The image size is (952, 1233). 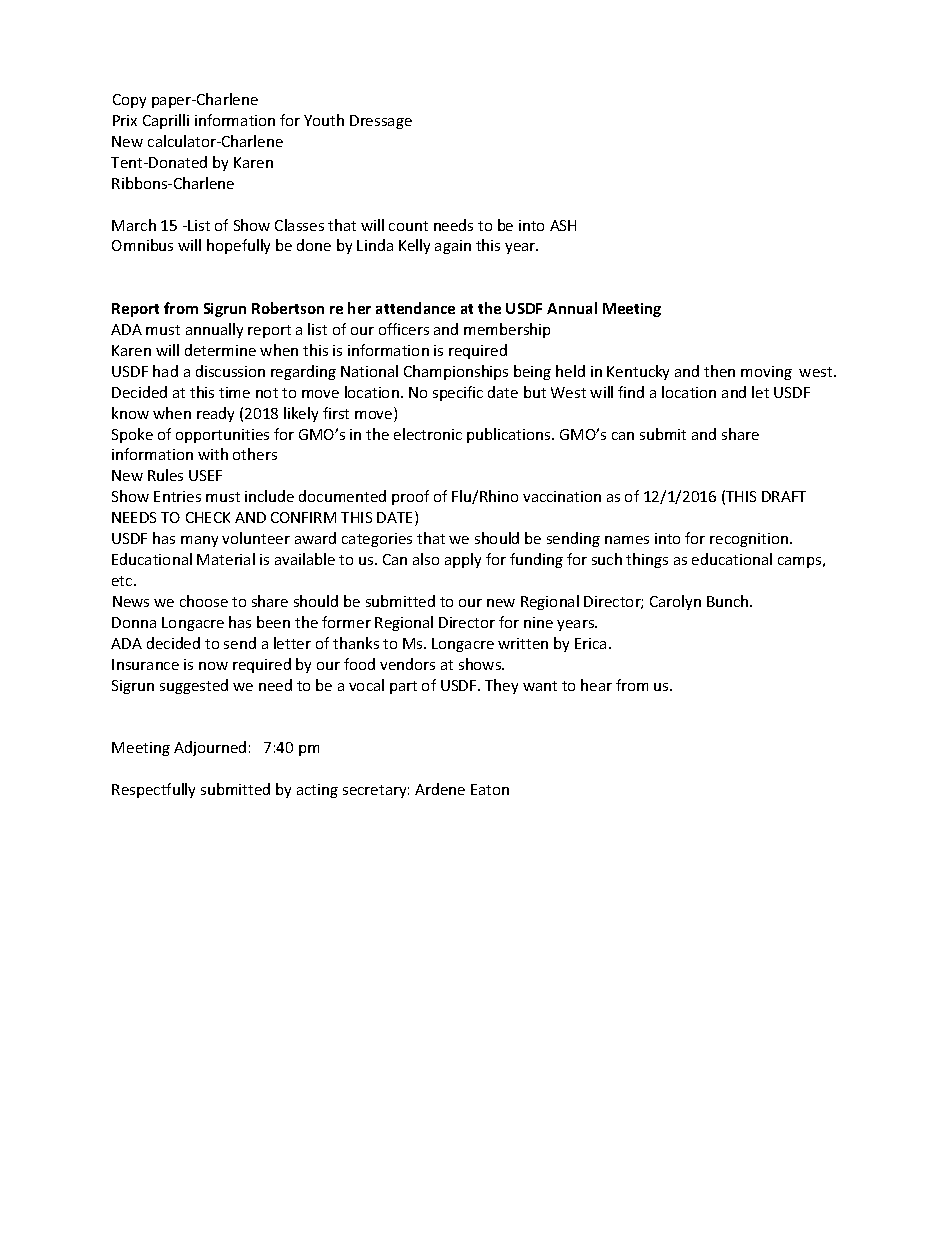 What do you see at coordinates (415, 308) in the image?
I see `attendance` at bounding box center [415, 308].
